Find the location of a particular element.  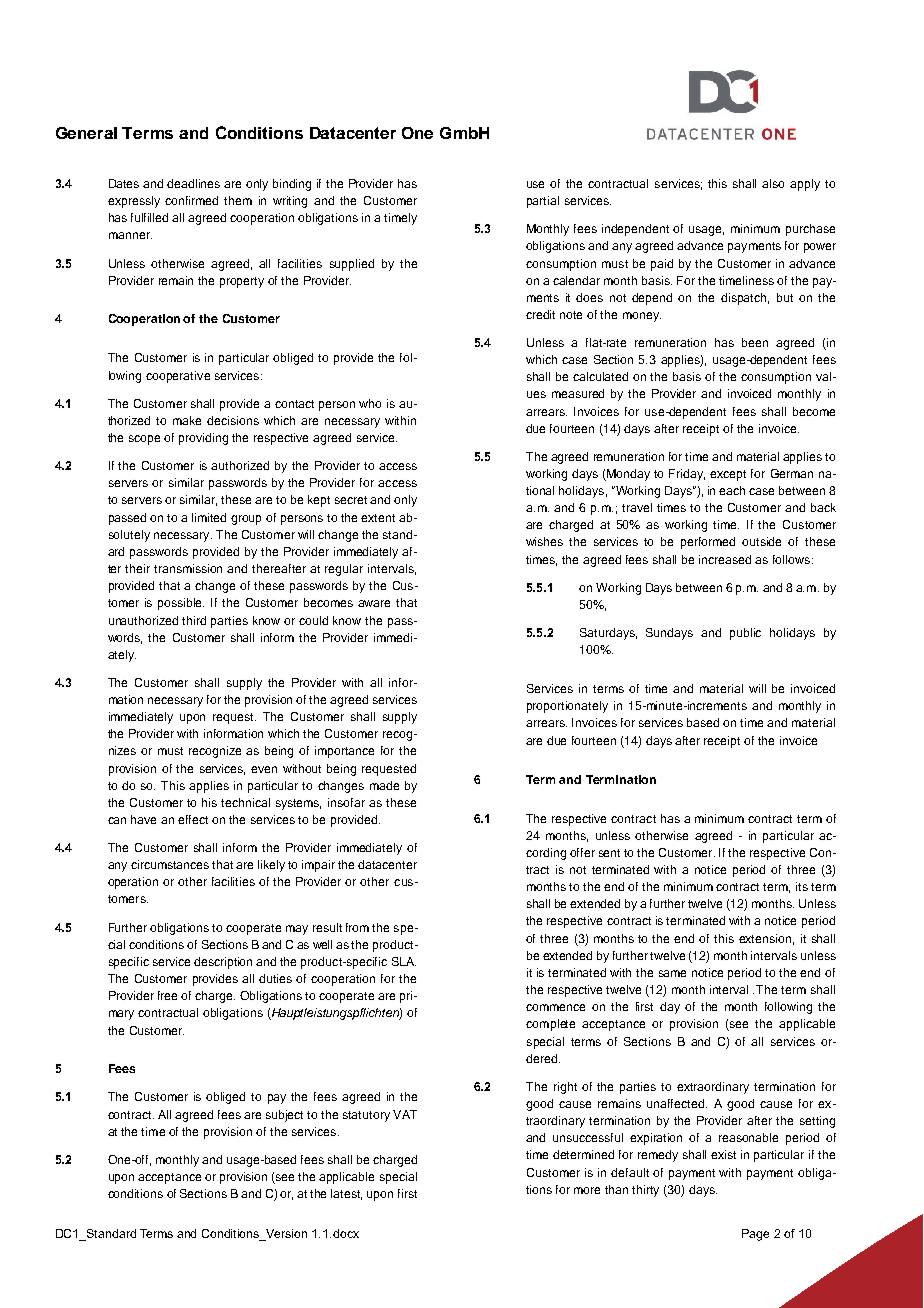

deadlines is located at coordinates (193, 183).
